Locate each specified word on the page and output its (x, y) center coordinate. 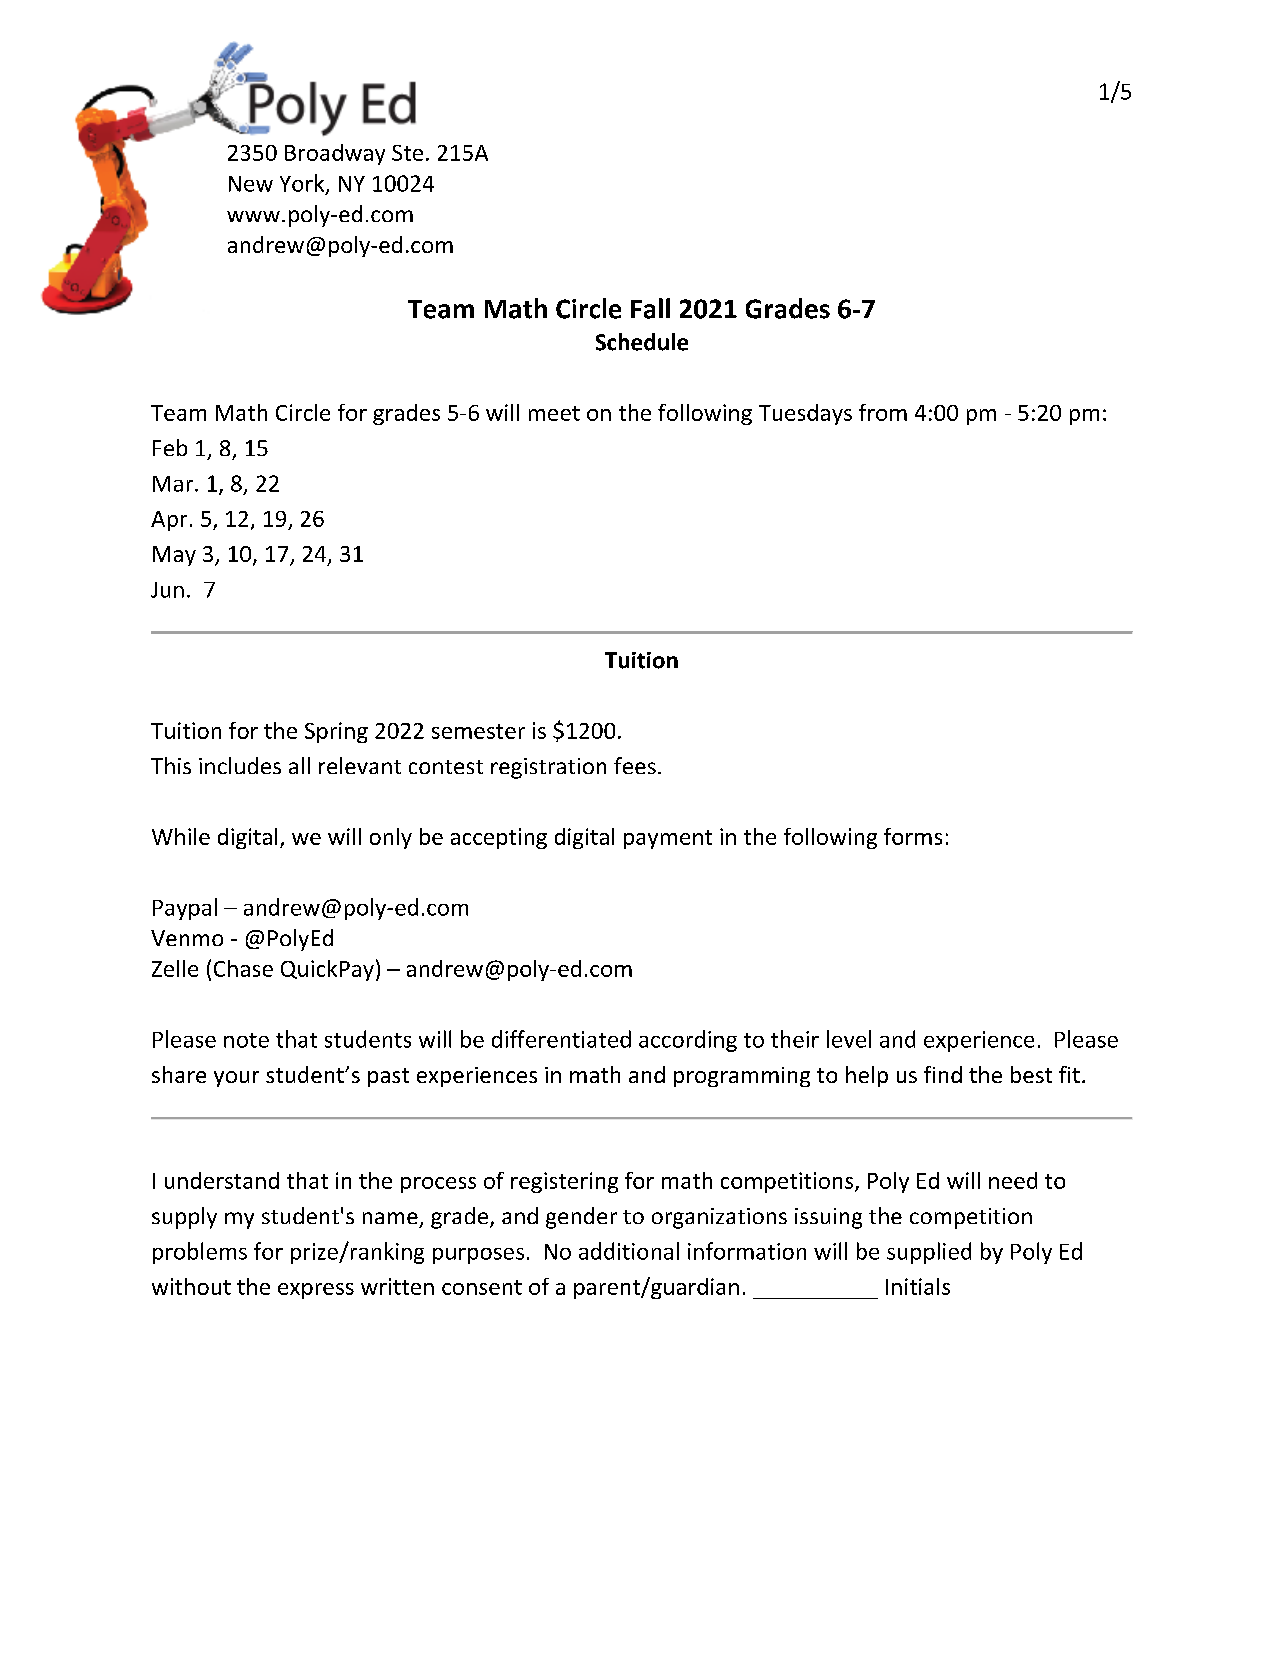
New (251, 184)
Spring (336, 732)
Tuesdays (805, 414)
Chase (243, 968)
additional (629, 1251)
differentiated (561, 1039)
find (943, 1074)
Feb (170, 447)
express (316, 1291)
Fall (650, 308)
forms (913, 836)
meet (554, 413)
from (883, 412)
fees (635, 765)
